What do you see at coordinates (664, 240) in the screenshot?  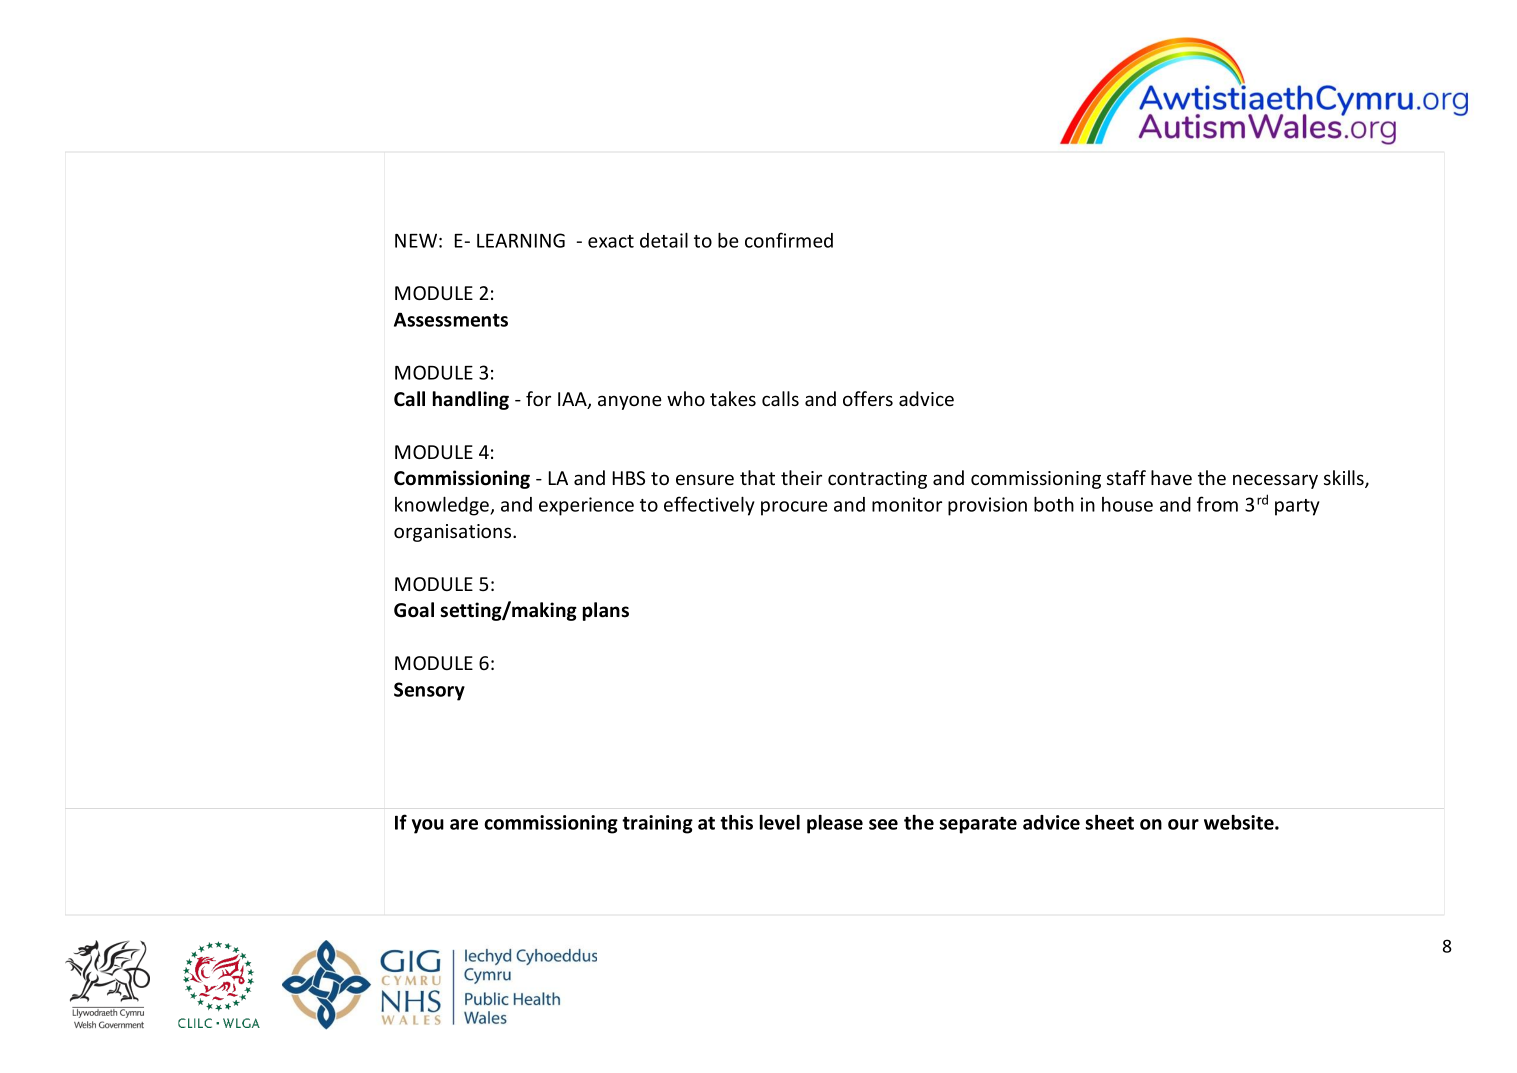 I see `detail` at bounding box center [664, 240].
